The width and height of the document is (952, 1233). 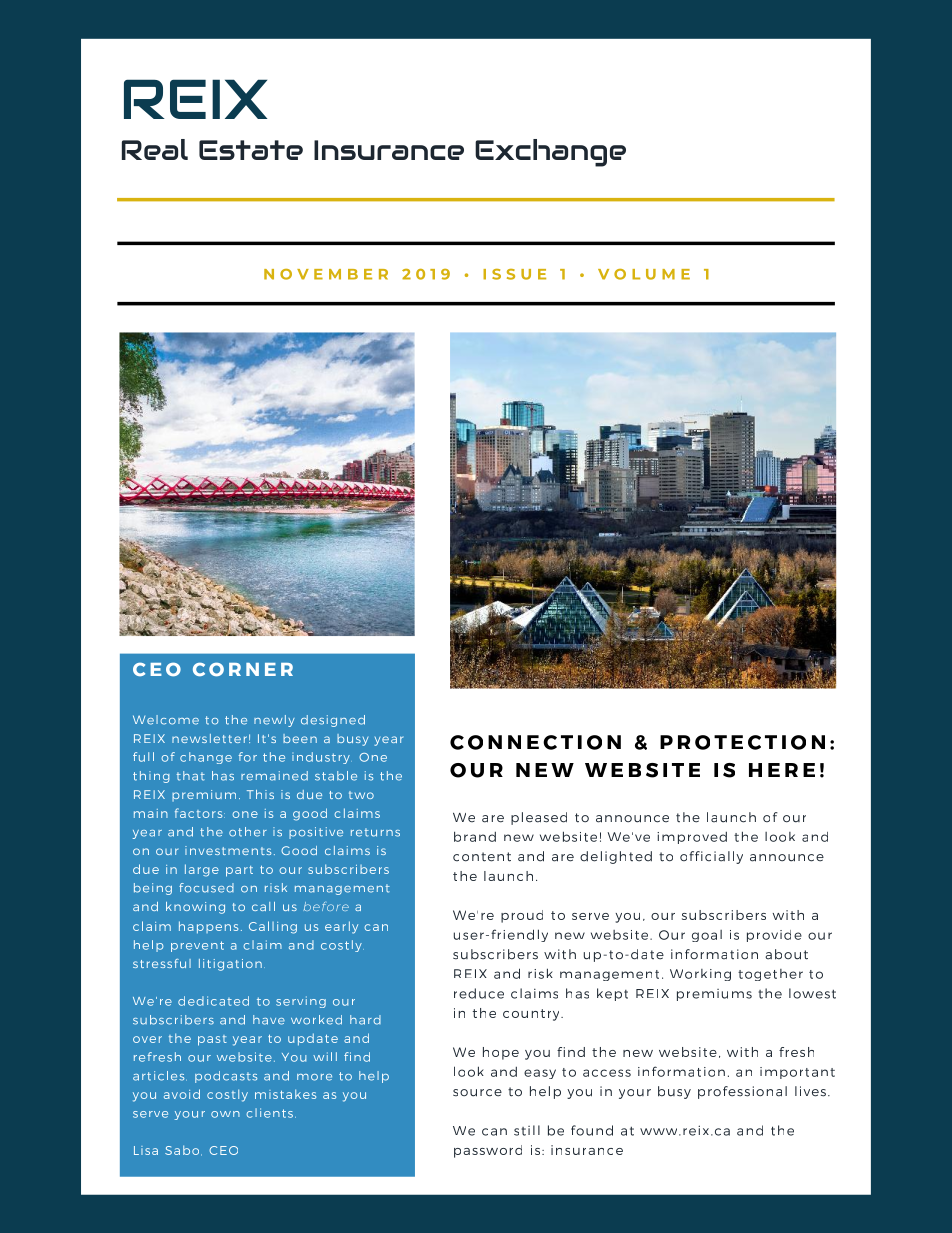 I want to click on newly, so click(x=274, y=721).
